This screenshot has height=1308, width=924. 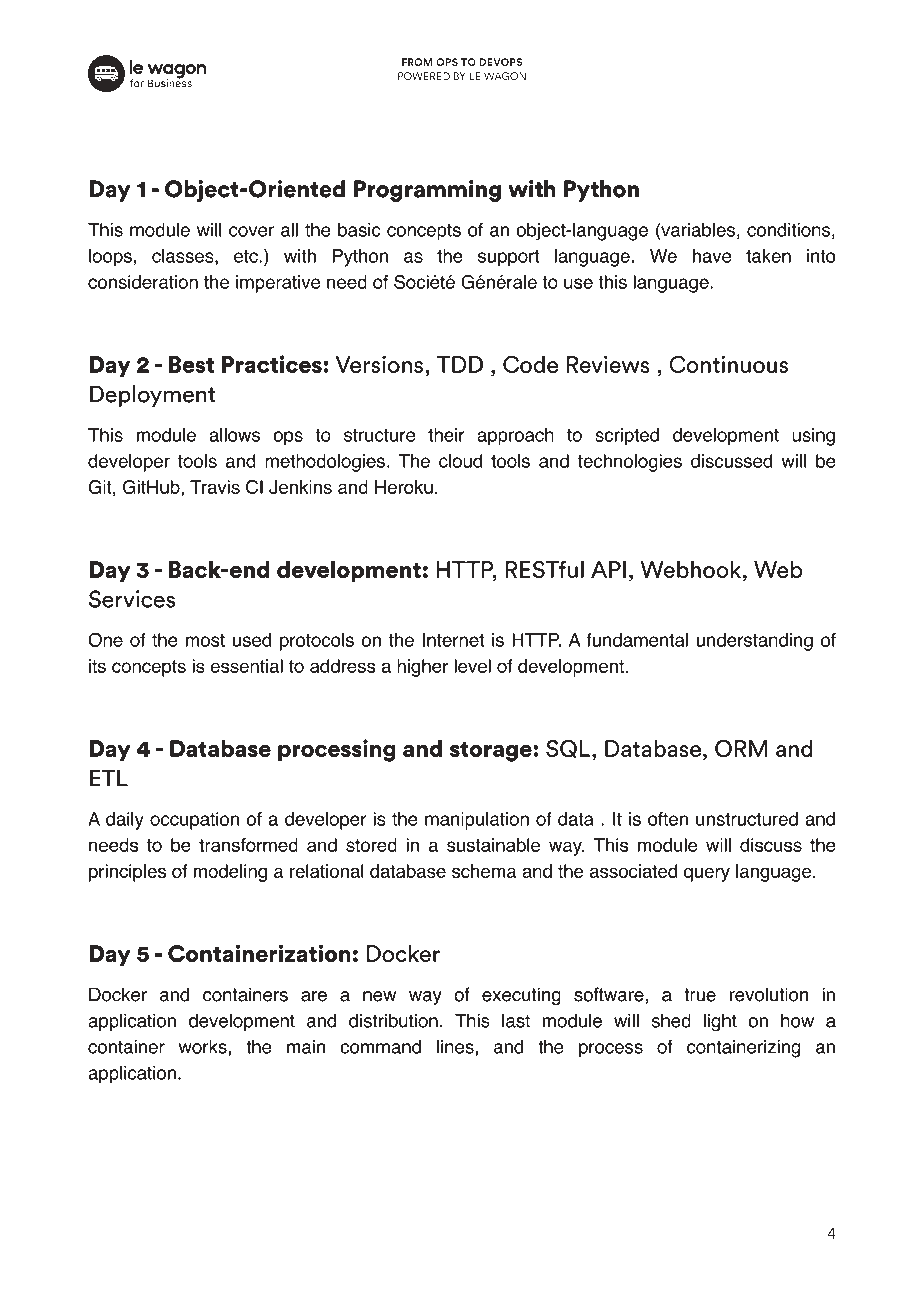 What do you see at coordinates (608, 569) in the screenshot?
I see `API` at bounding box center [608, 569].
